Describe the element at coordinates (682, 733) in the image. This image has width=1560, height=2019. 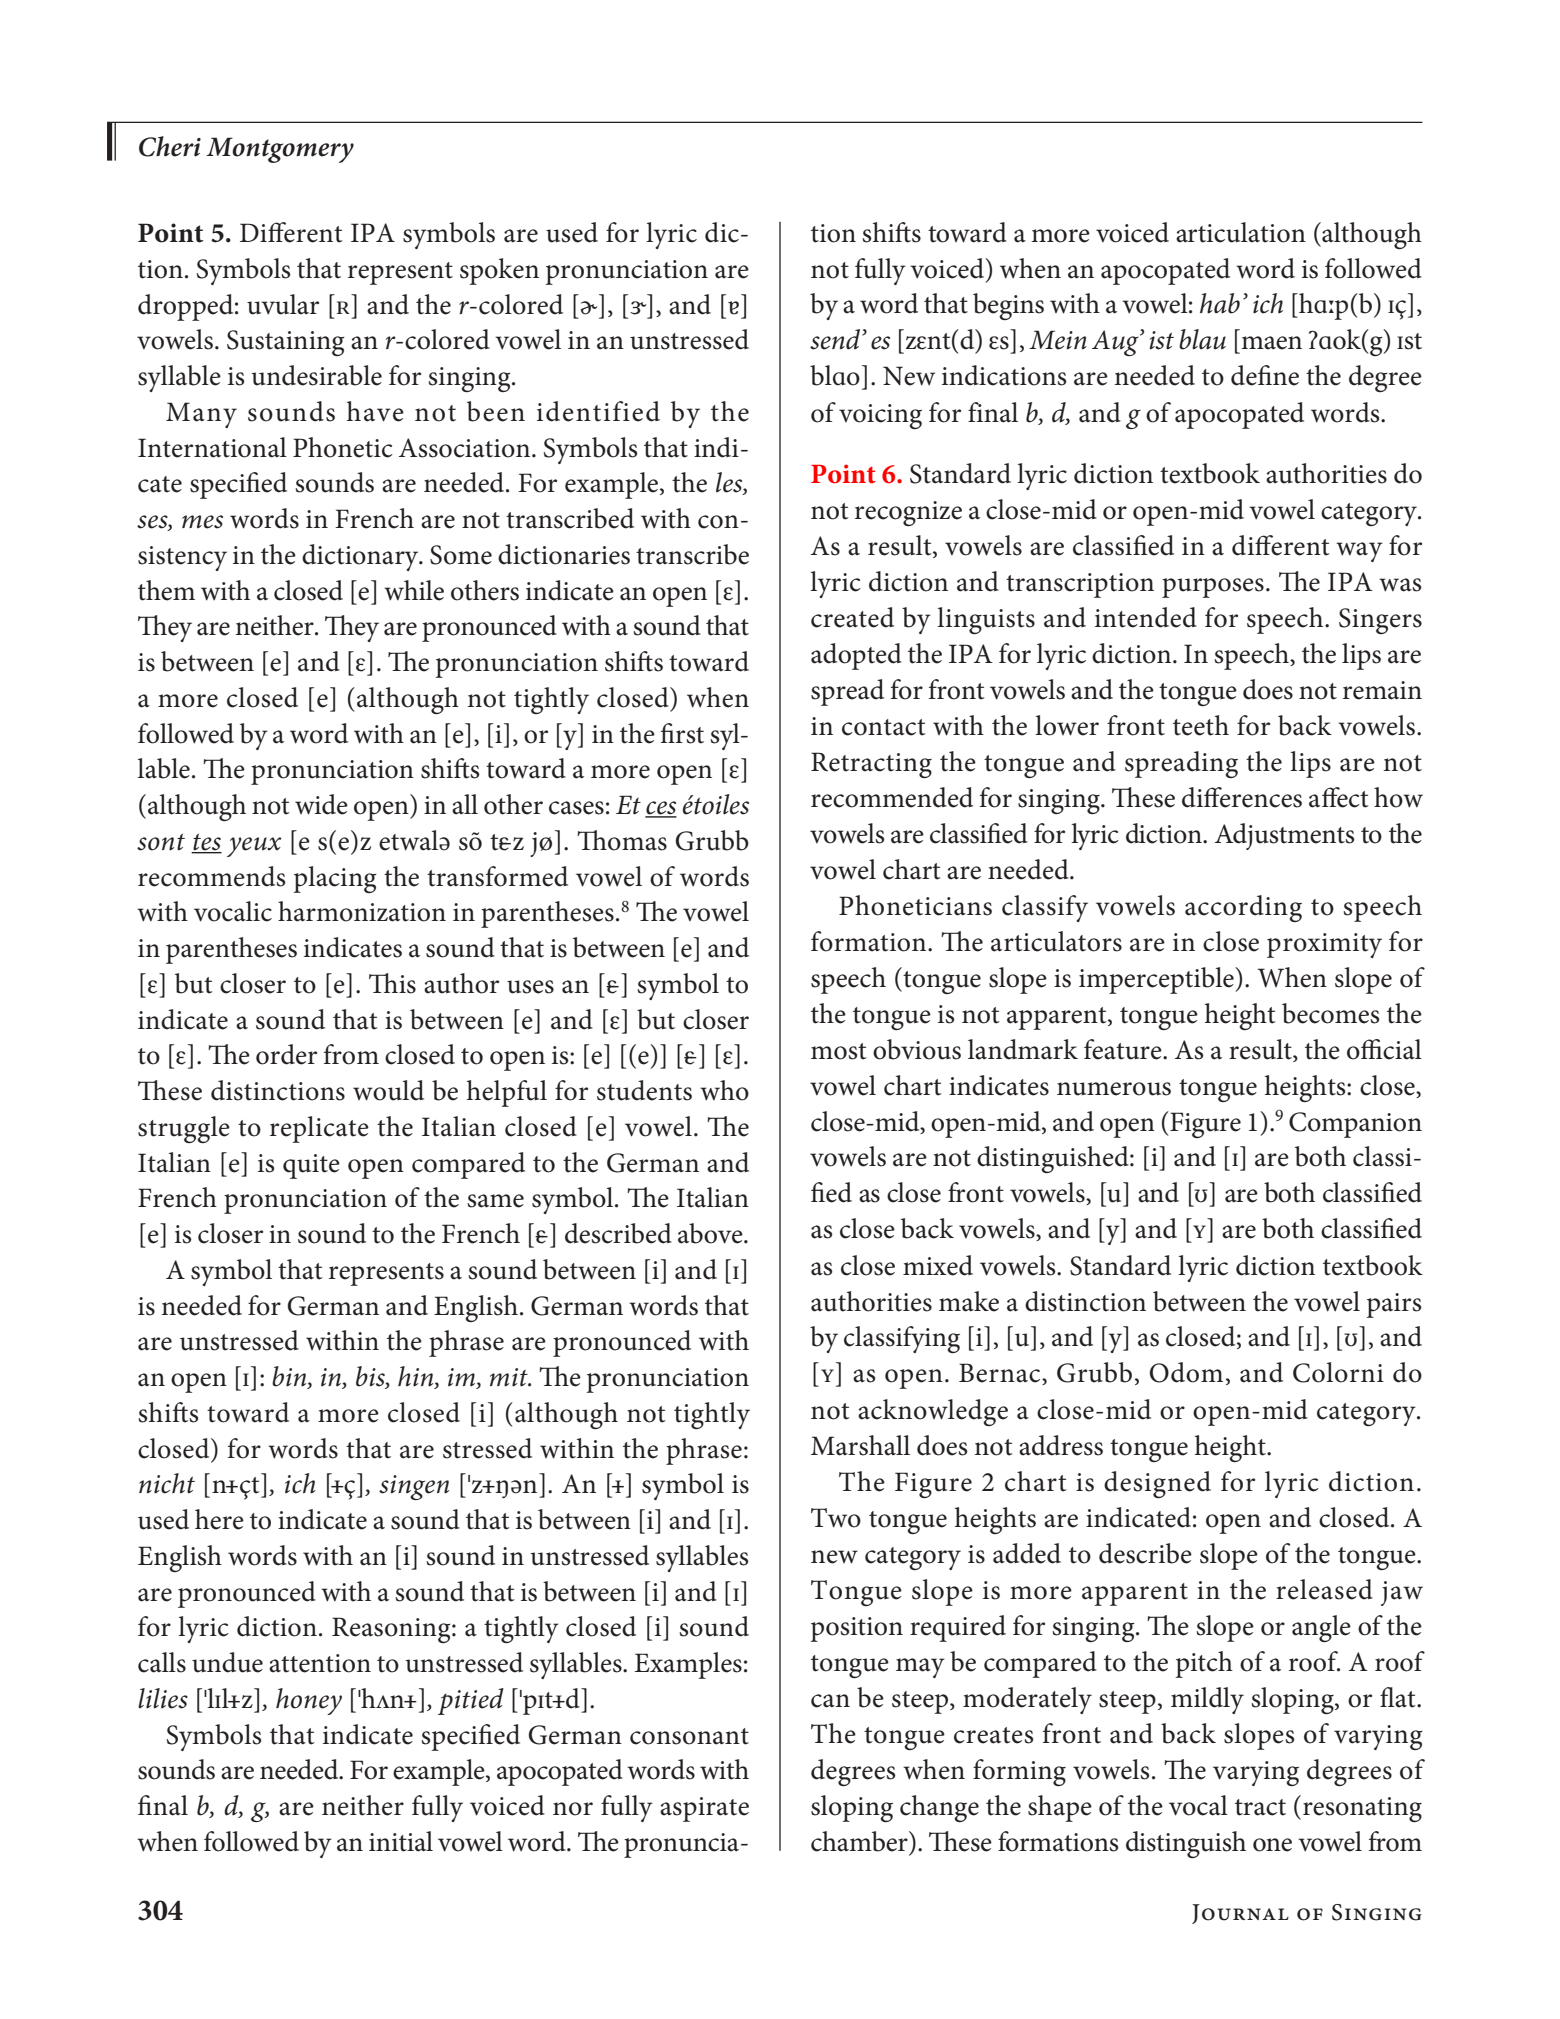
I see `first` at that location.
